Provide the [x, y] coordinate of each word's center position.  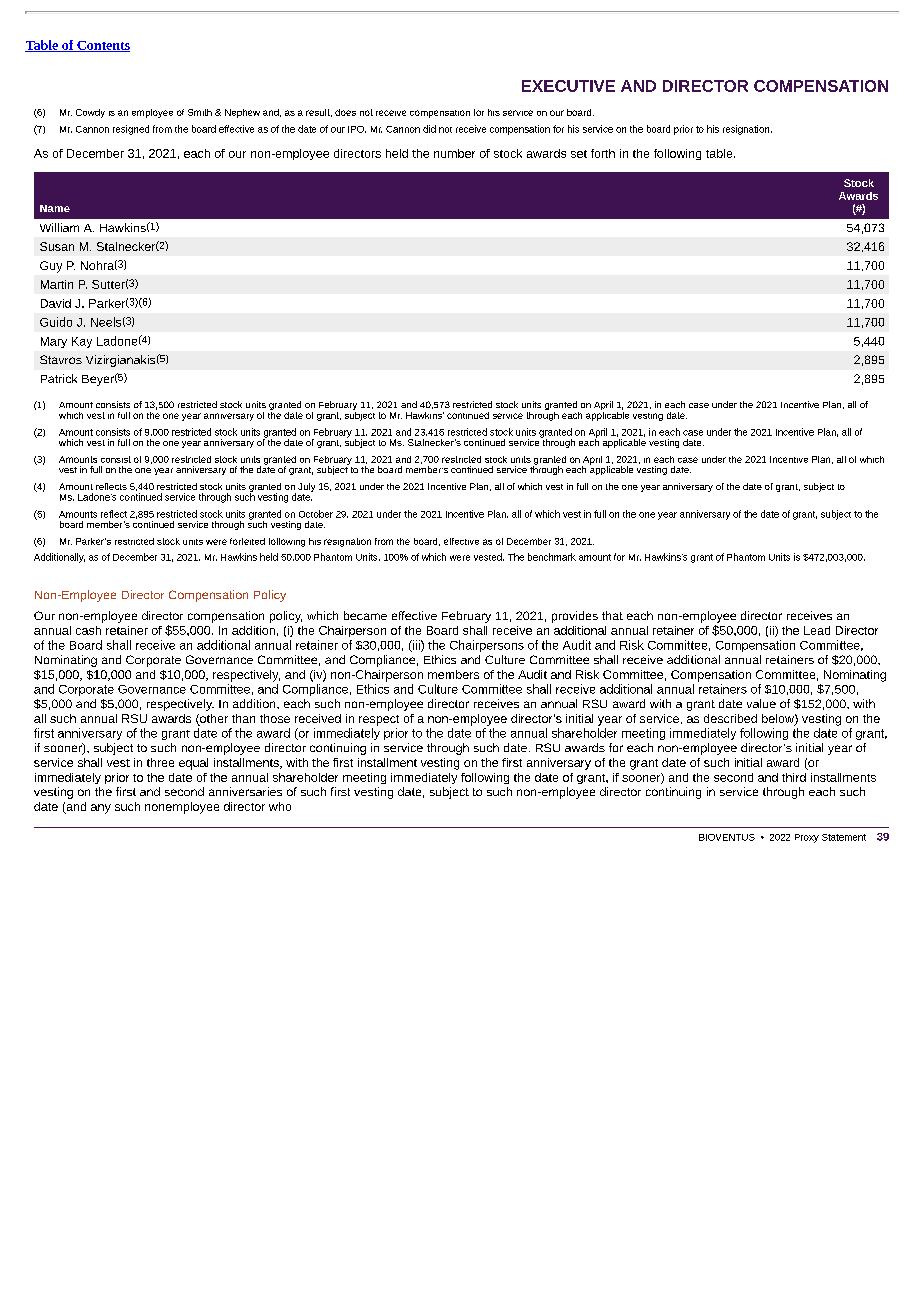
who [280, 806]
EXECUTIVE [568, 86]
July [306, 489]
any [101, 809]
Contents [102, 46]
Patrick [59, 378]
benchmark [552, 557]
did [429, 129]
